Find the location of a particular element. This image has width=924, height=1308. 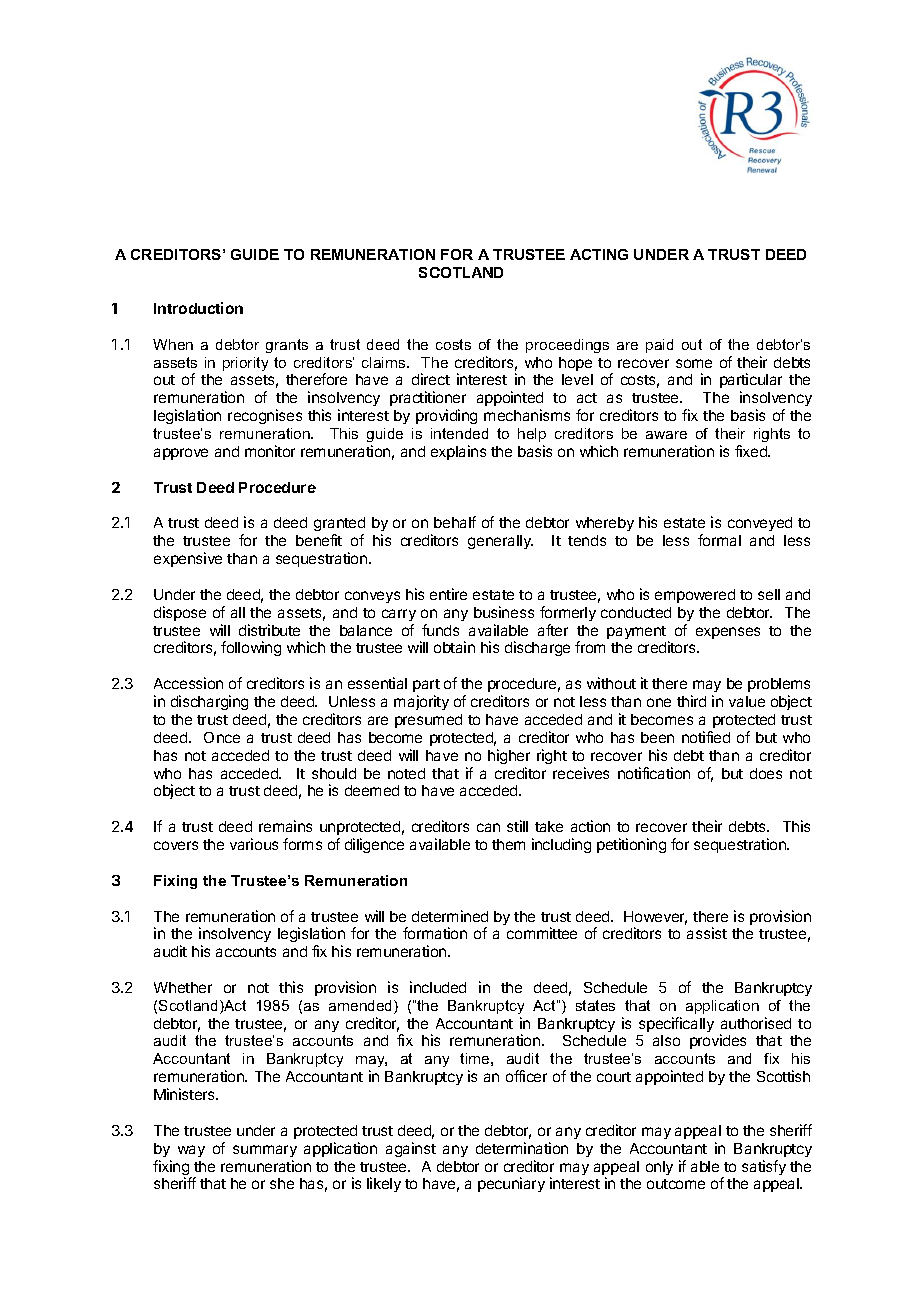

presumed is located at coordinates (428, 721).
